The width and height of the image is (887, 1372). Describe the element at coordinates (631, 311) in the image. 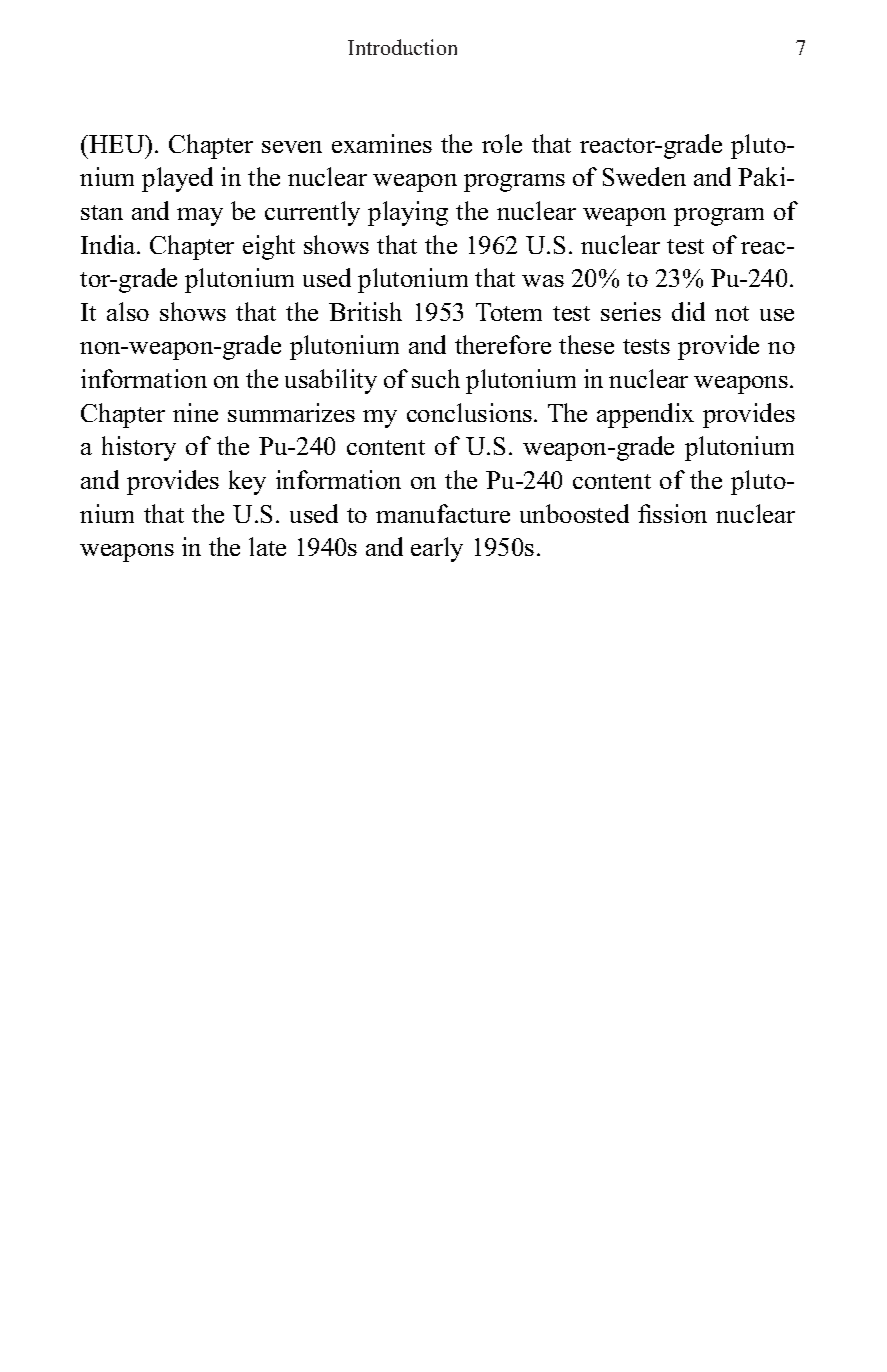

I see `series` at that location.
